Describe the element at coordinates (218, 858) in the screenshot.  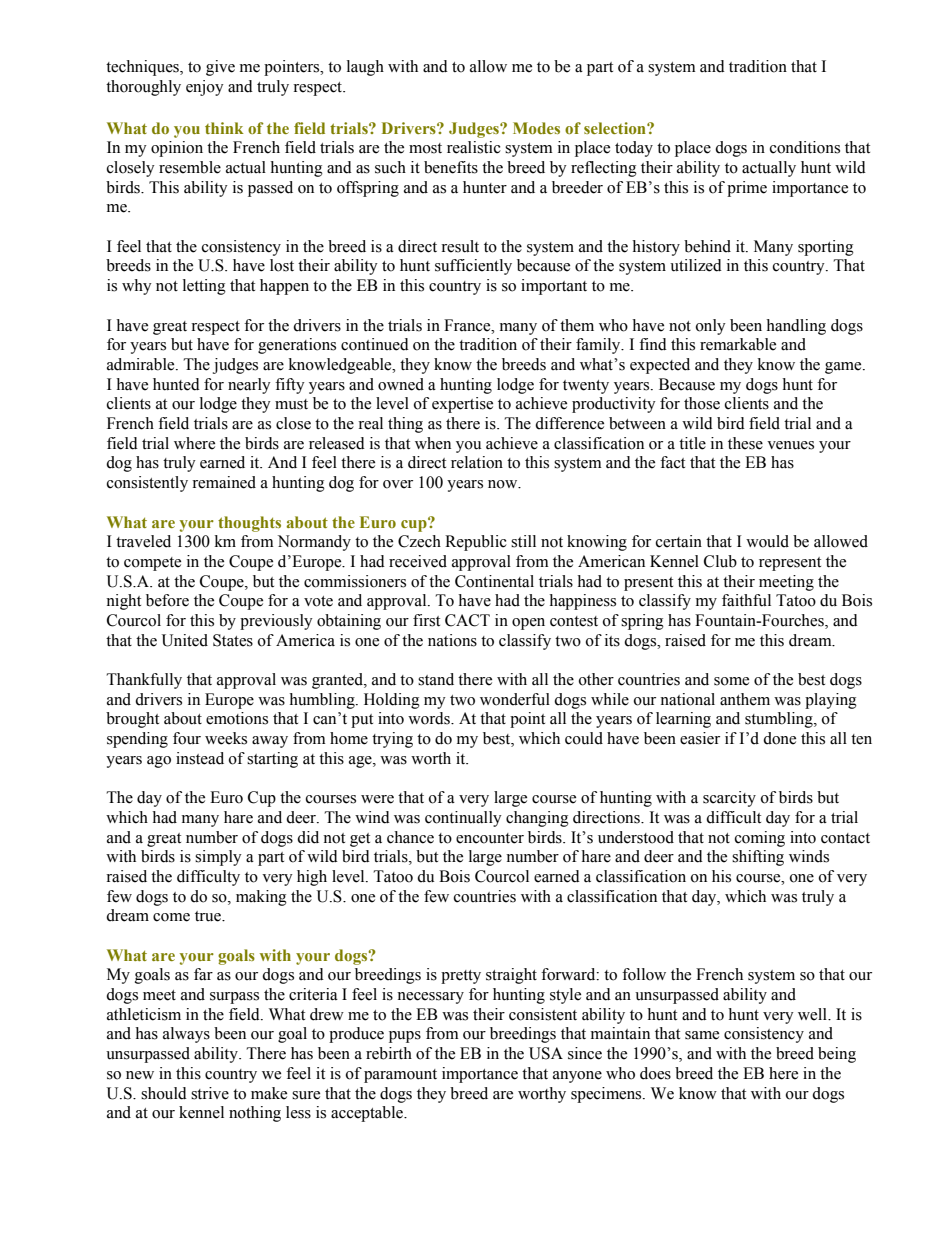
I see `simply` at that location.
